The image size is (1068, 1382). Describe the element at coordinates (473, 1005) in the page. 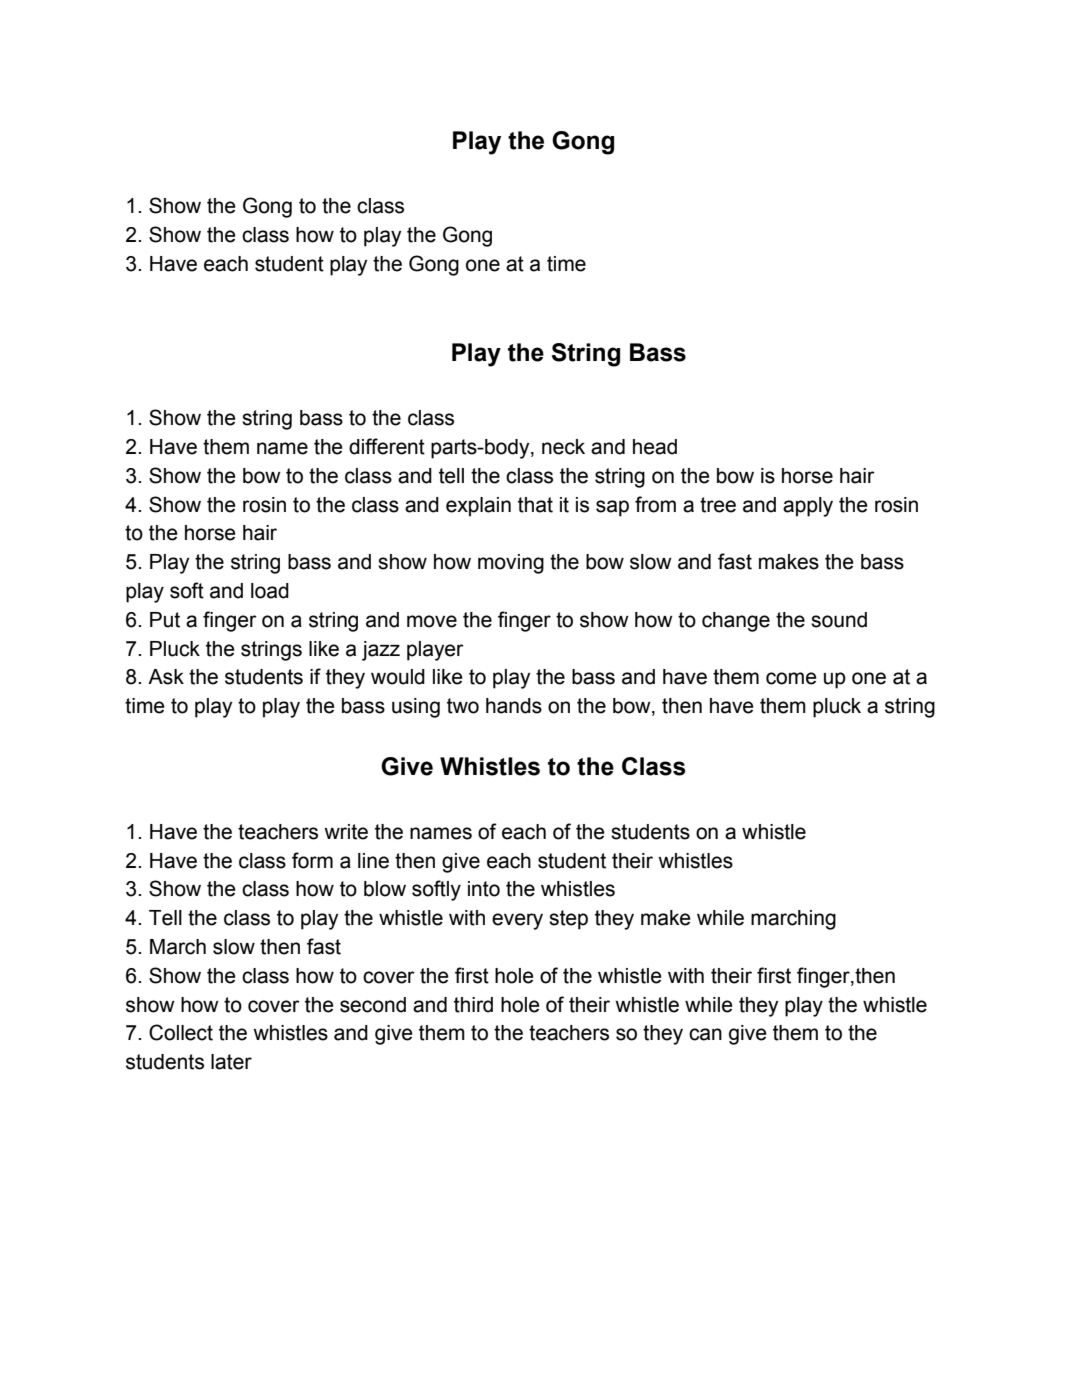

I see `third` at that location.
